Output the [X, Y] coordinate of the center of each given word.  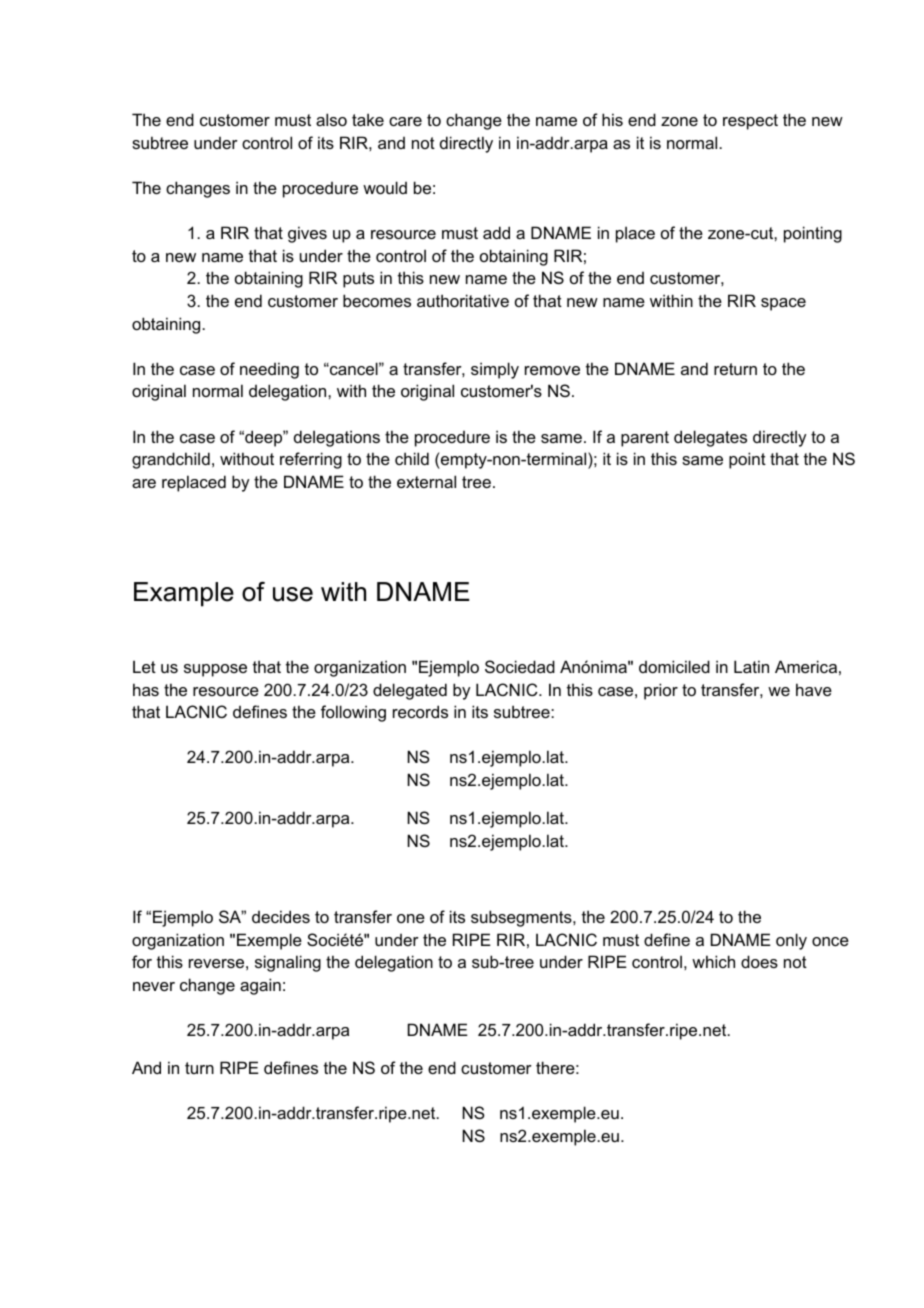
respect [750, 122]
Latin [751, 666]
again [260, 986]
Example [184, 594]
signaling [288, 963]
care [405, 121]
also [331, 119]
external [426, 481]
